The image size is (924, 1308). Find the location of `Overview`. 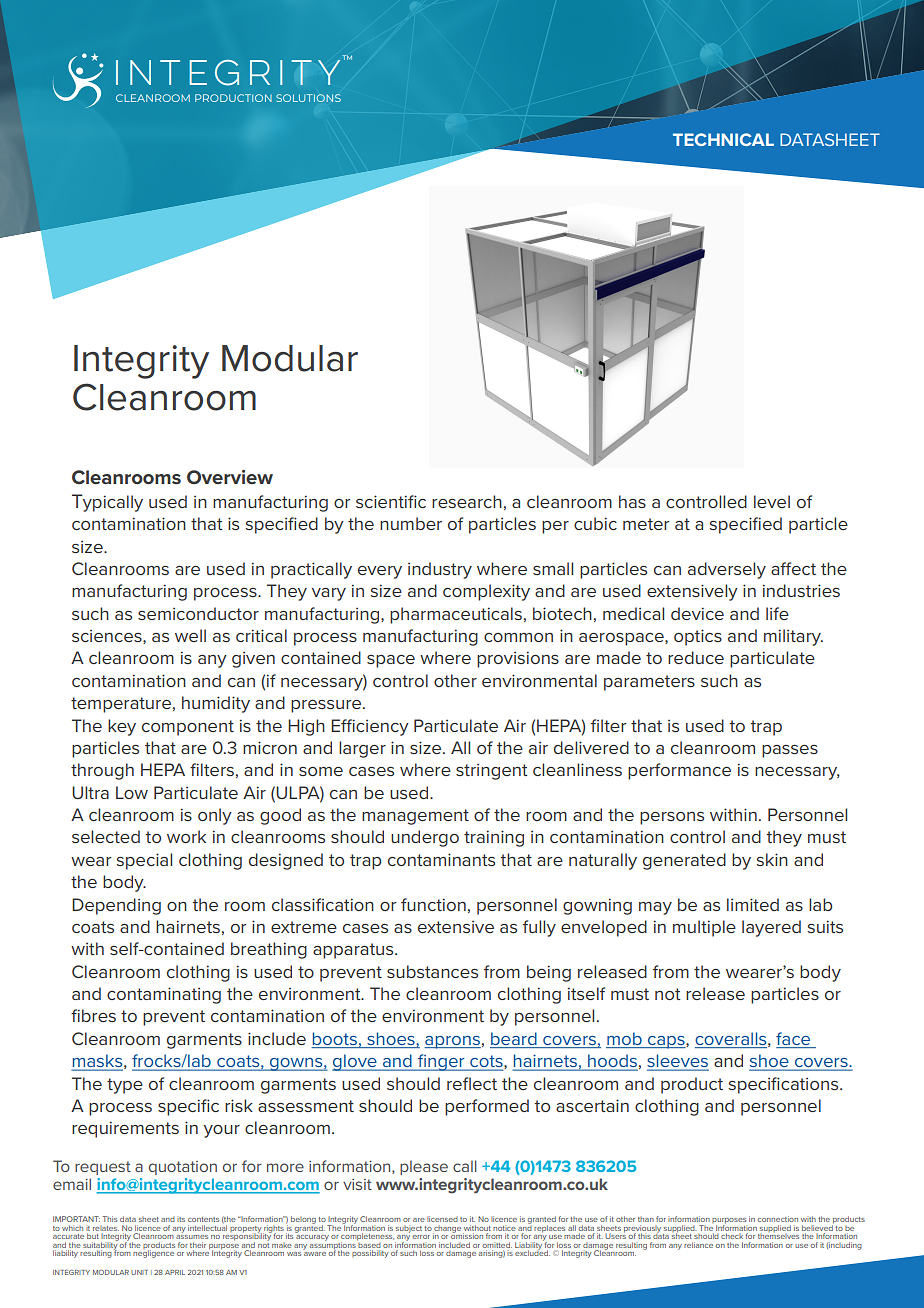

Overview is located at coordinates (230, 477).
